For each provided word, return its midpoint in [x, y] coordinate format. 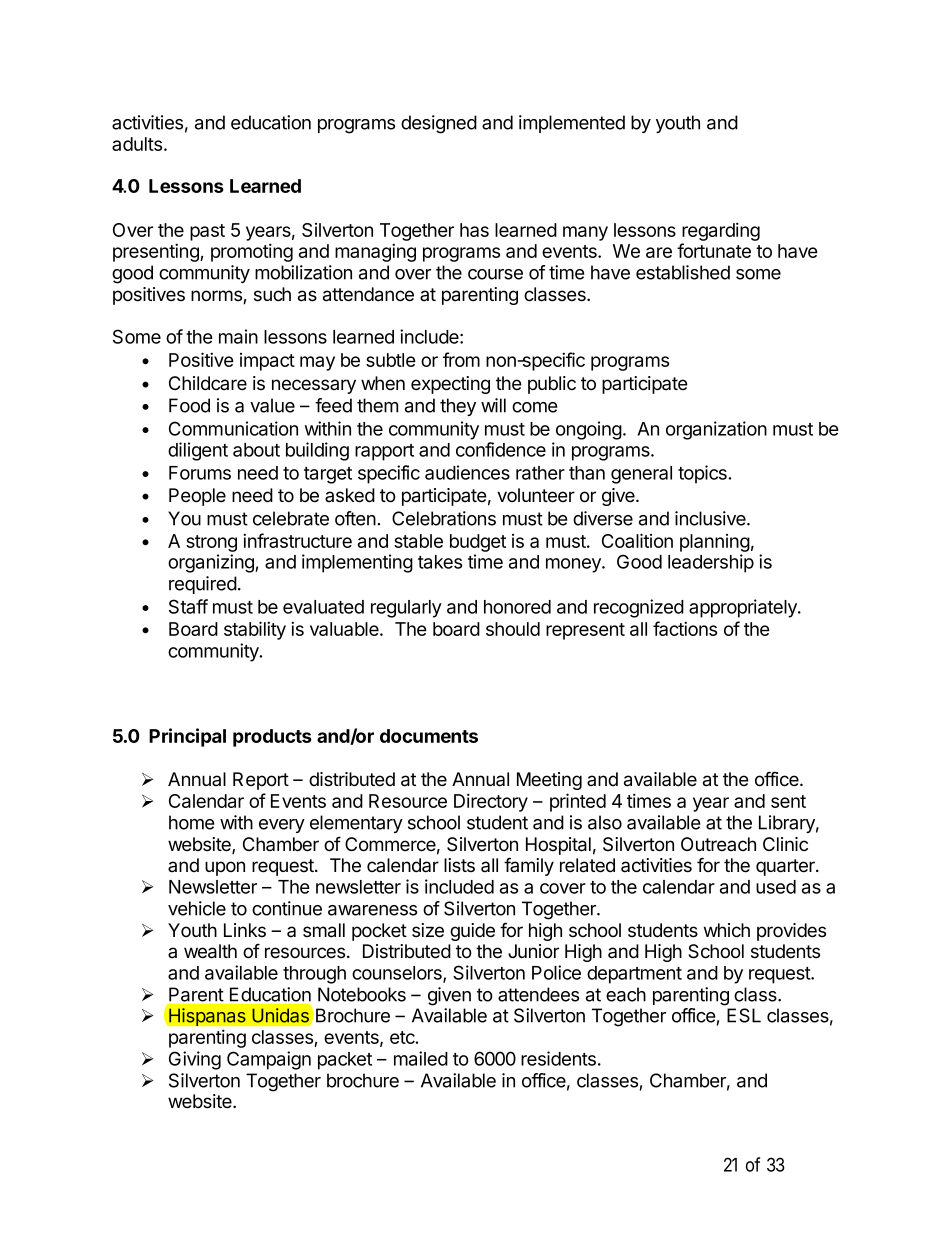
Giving [195, 1060]
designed [439, 124]
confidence [501, 449]
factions [685, 628]
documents [429, 736]
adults [137, 144]
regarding [721, 231]
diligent [198, 451]
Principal [187, 737]
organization [716, 430]
